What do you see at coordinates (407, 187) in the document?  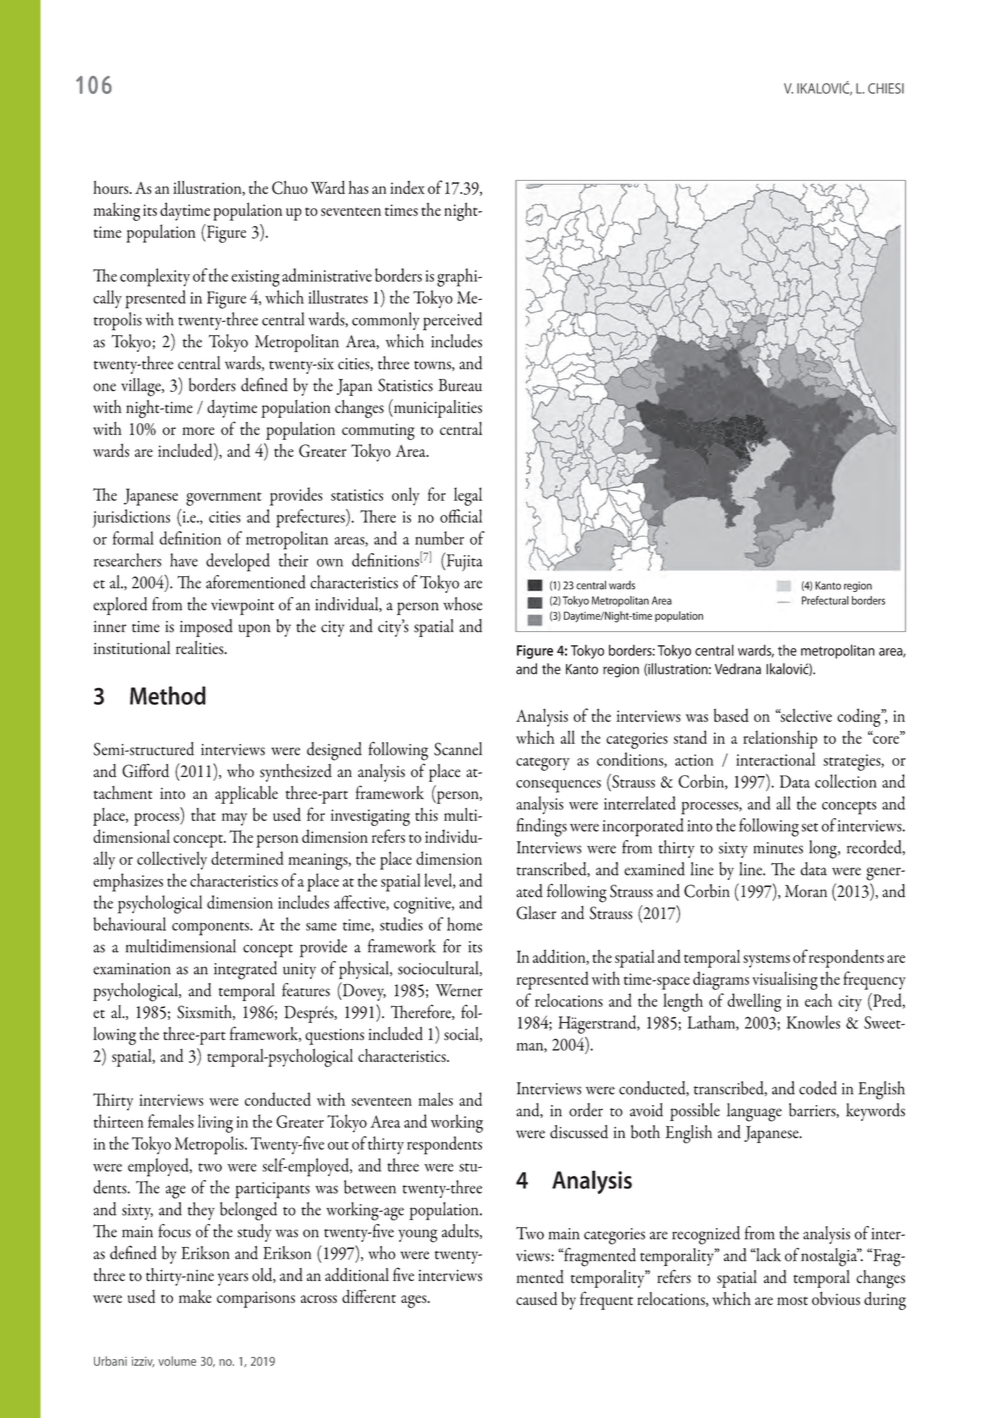 I see `index` at bounding box center [407, 187].
